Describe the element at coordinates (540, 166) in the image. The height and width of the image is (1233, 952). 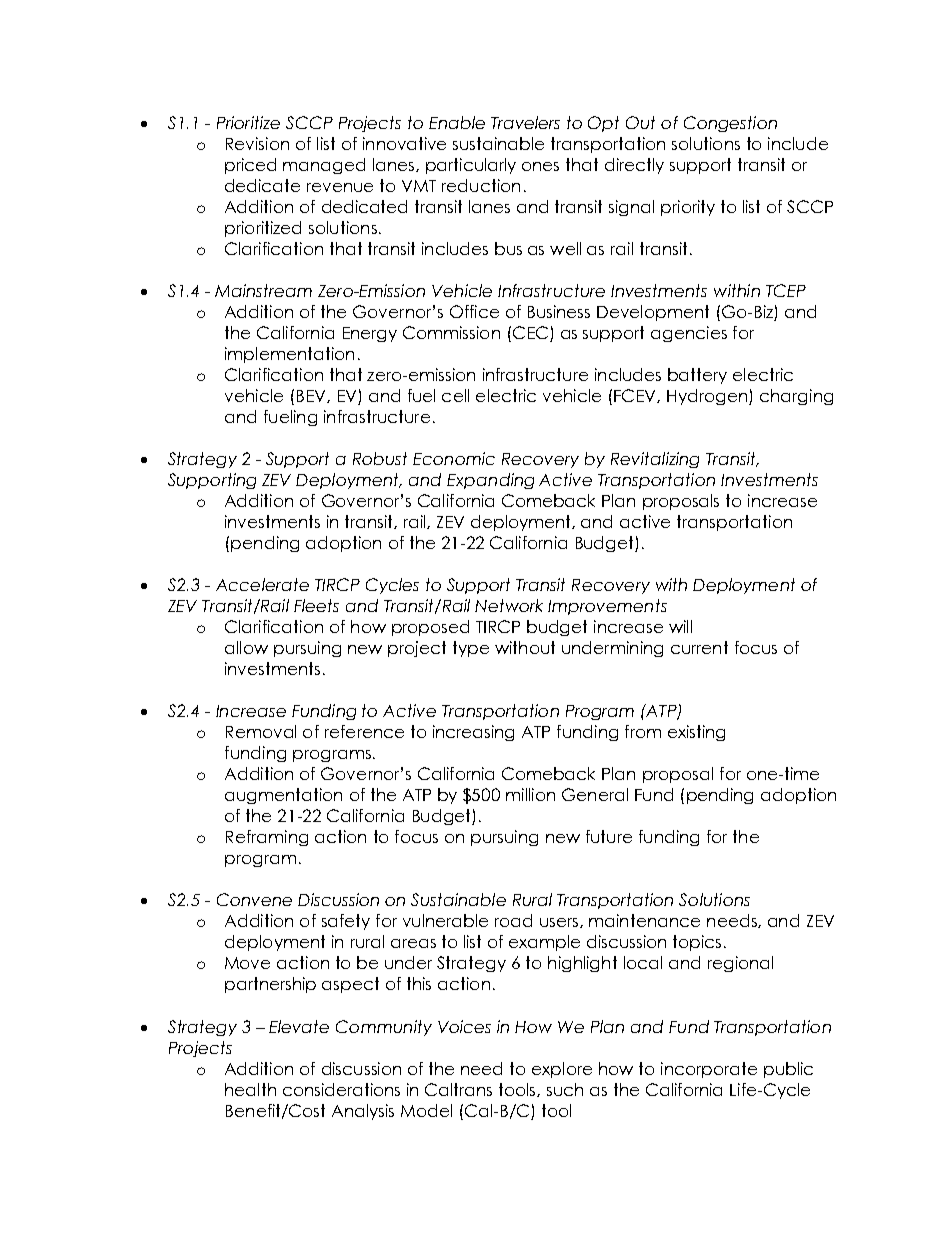
I see `ones` at that location.
